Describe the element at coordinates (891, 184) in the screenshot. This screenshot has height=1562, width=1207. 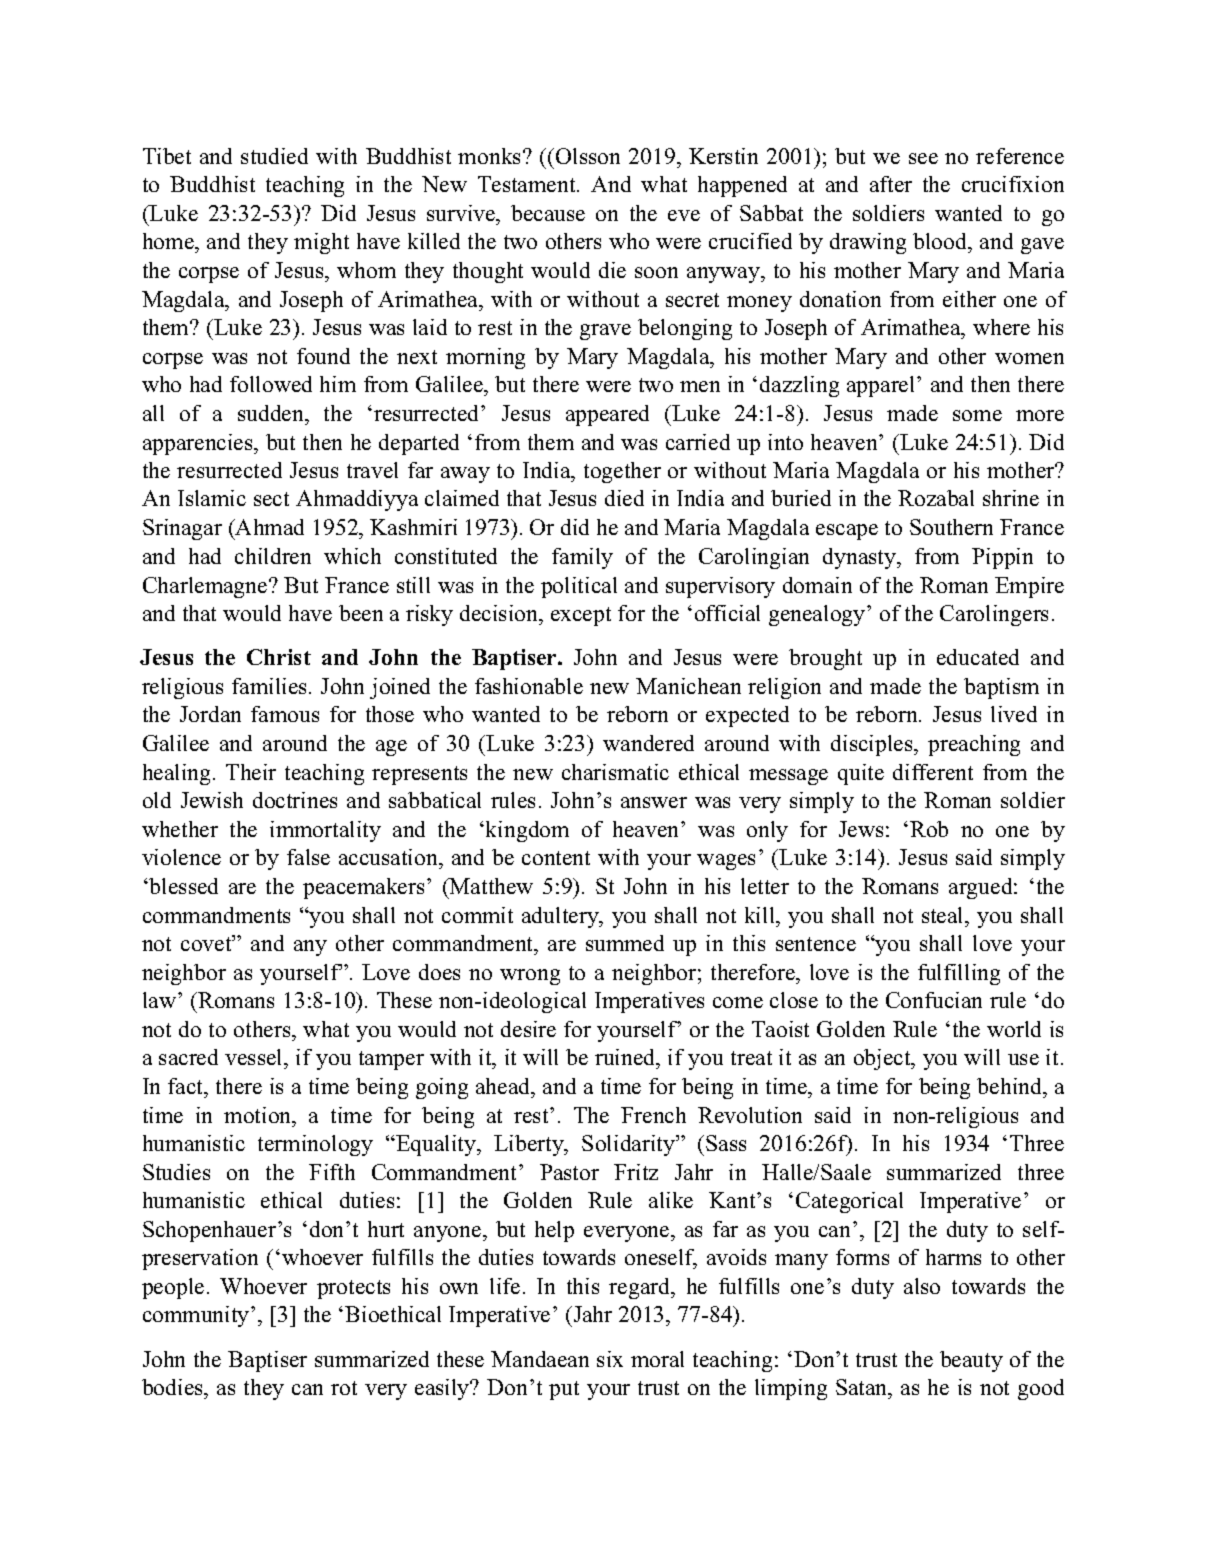
I see `after` at that location.
